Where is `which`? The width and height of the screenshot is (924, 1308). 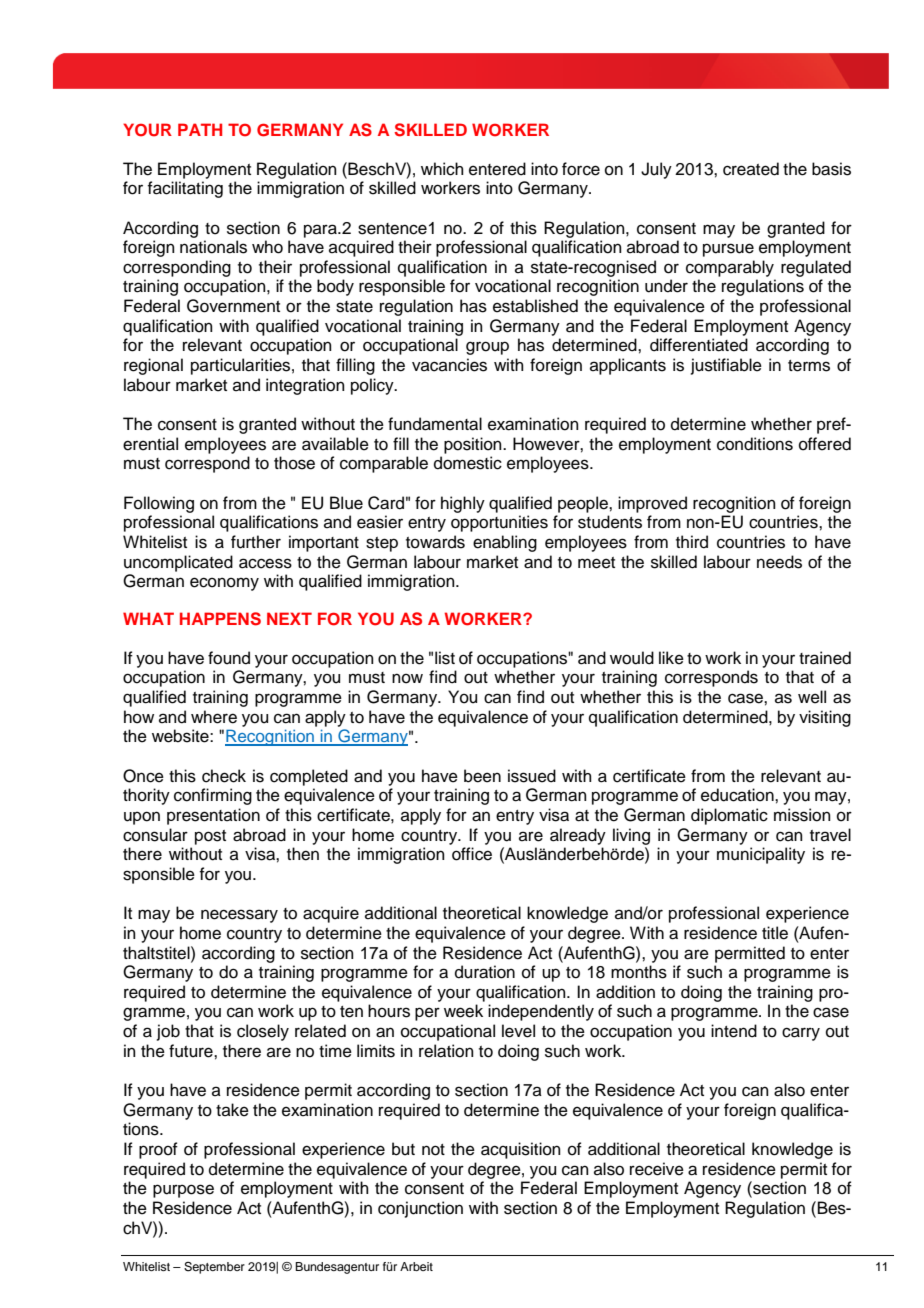 which is located at coordinates (442, 169).
